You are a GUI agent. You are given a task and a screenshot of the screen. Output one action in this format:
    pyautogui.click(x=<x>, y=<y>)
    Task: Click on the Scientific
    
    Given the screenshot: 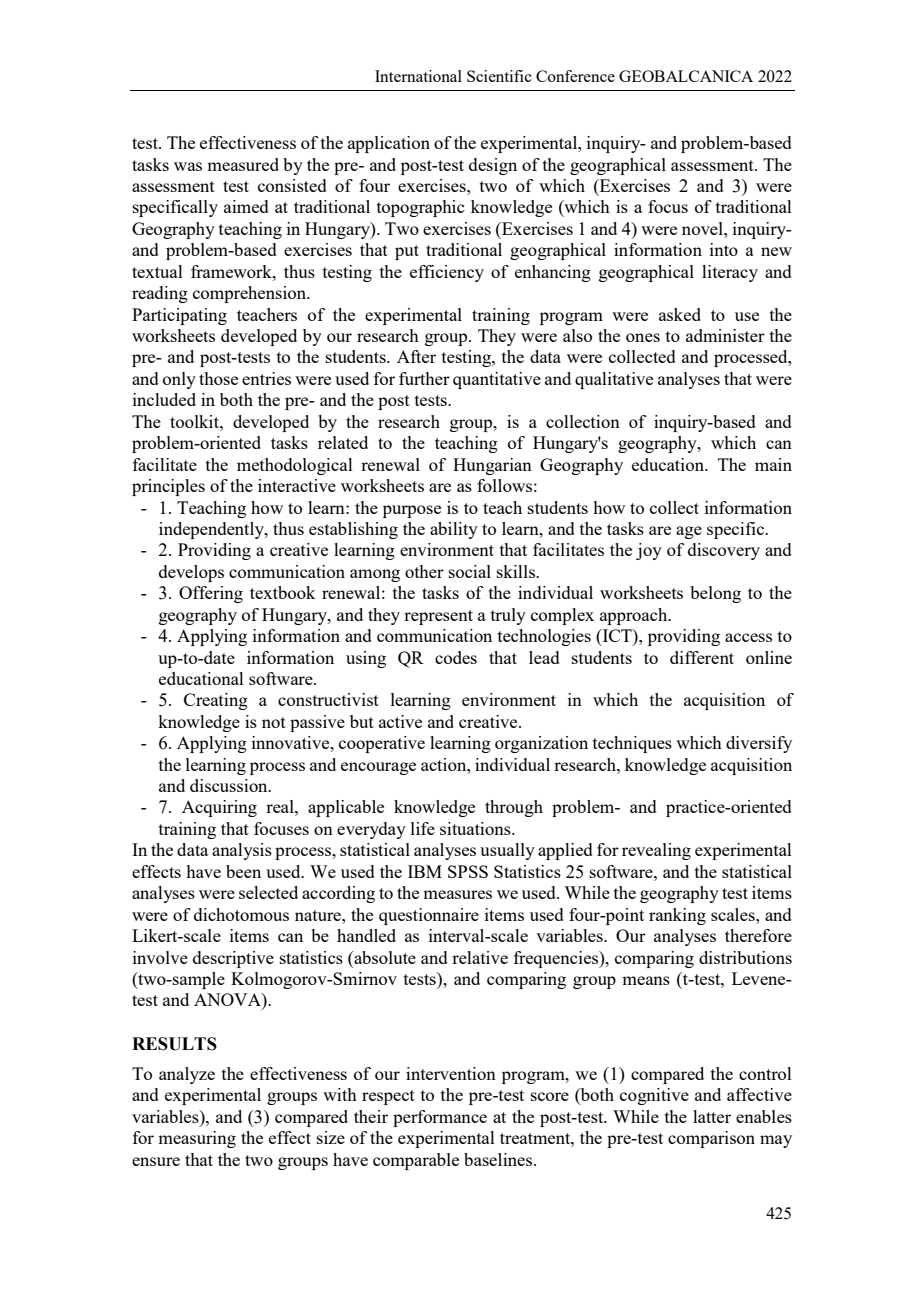 What is the action you would take?
    pyautogui.click(x=499, y=76)
